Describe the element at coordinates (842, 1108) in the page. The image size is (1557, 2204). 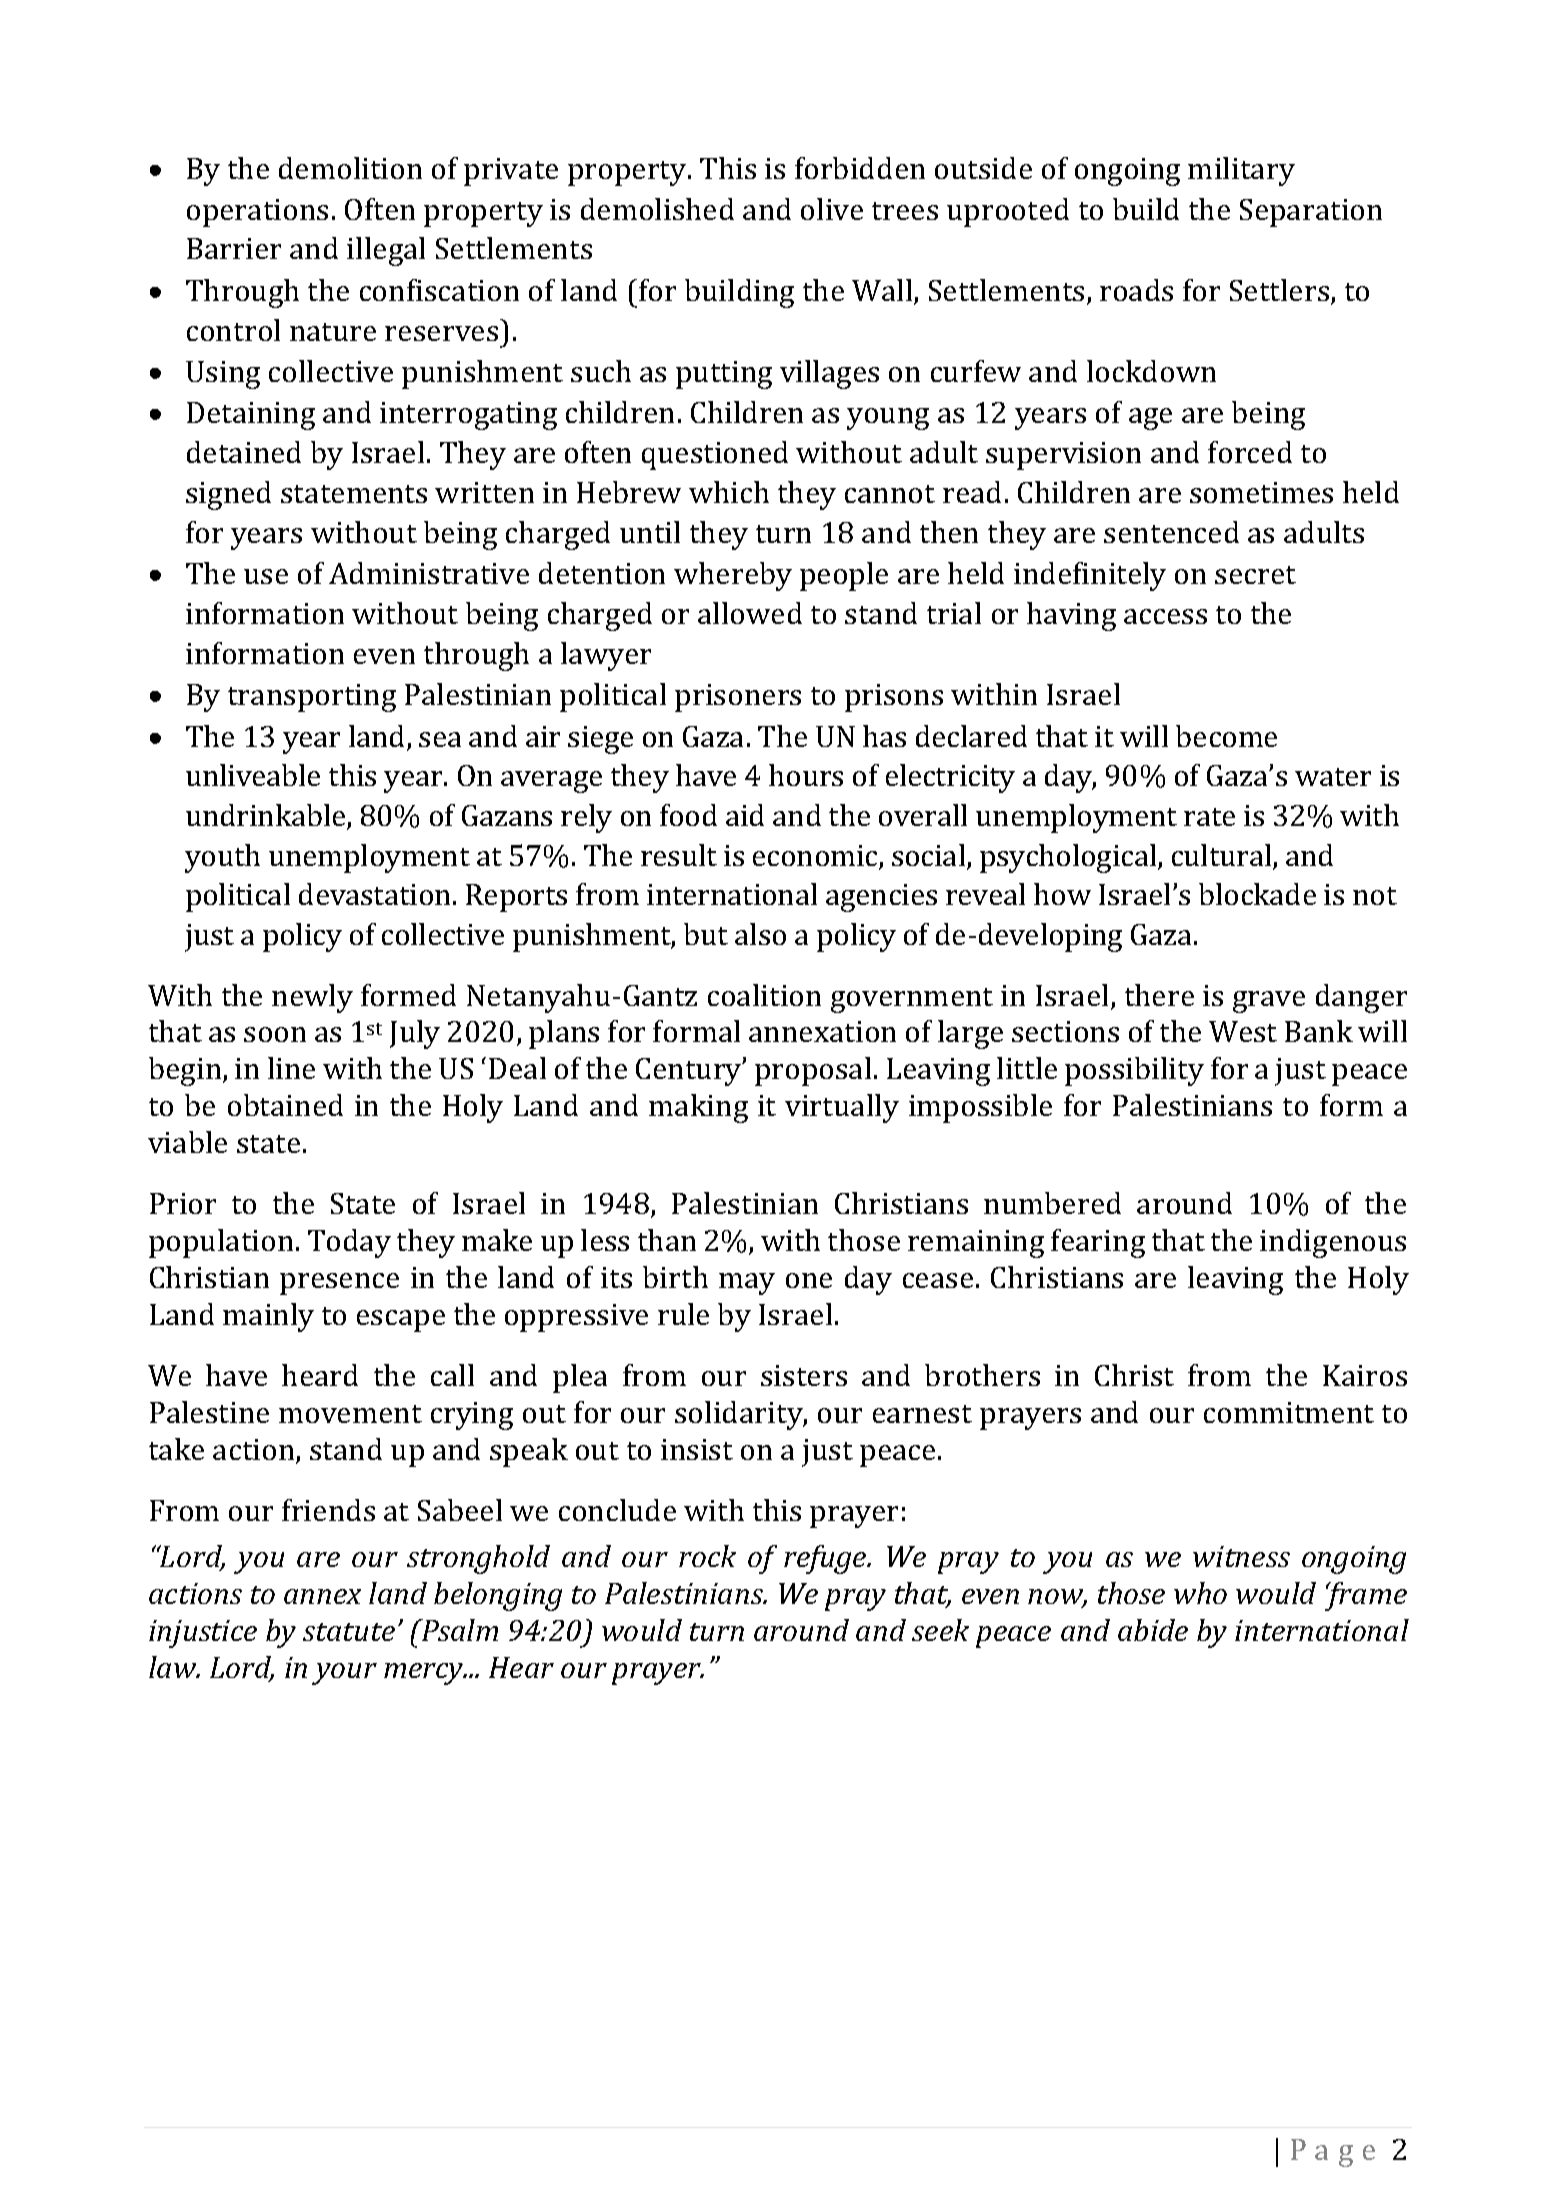
I see `virtually` at that location.
